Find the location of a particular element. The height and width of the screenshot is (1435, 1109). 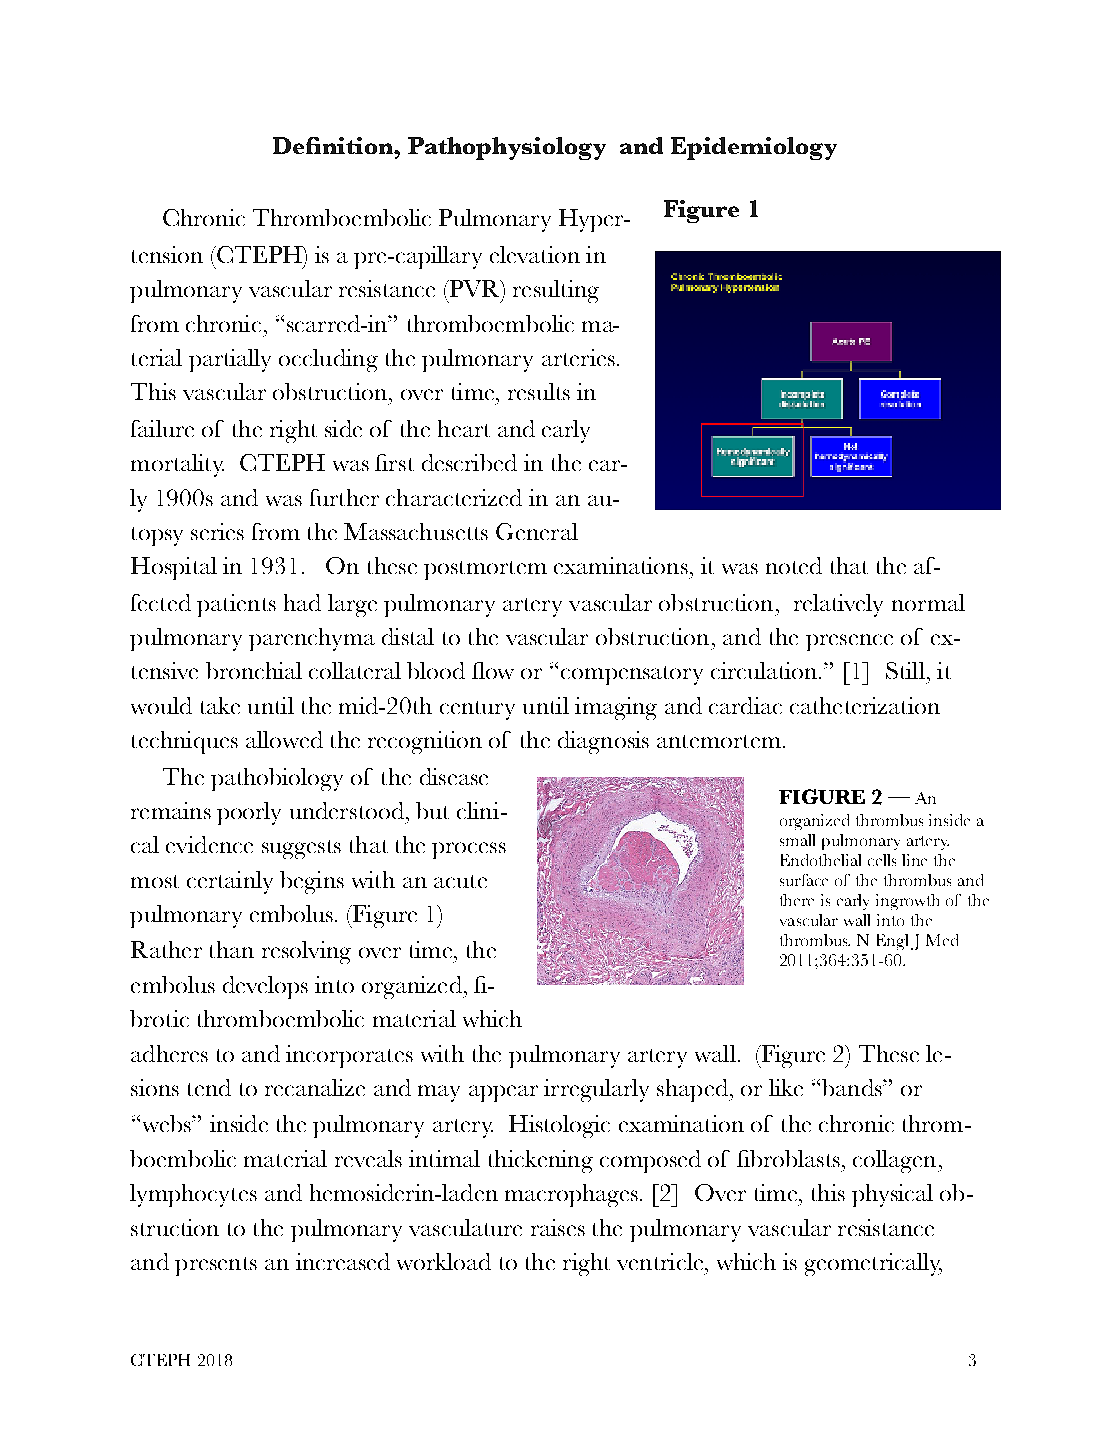

presents is located at coordinates (216, 1266).
